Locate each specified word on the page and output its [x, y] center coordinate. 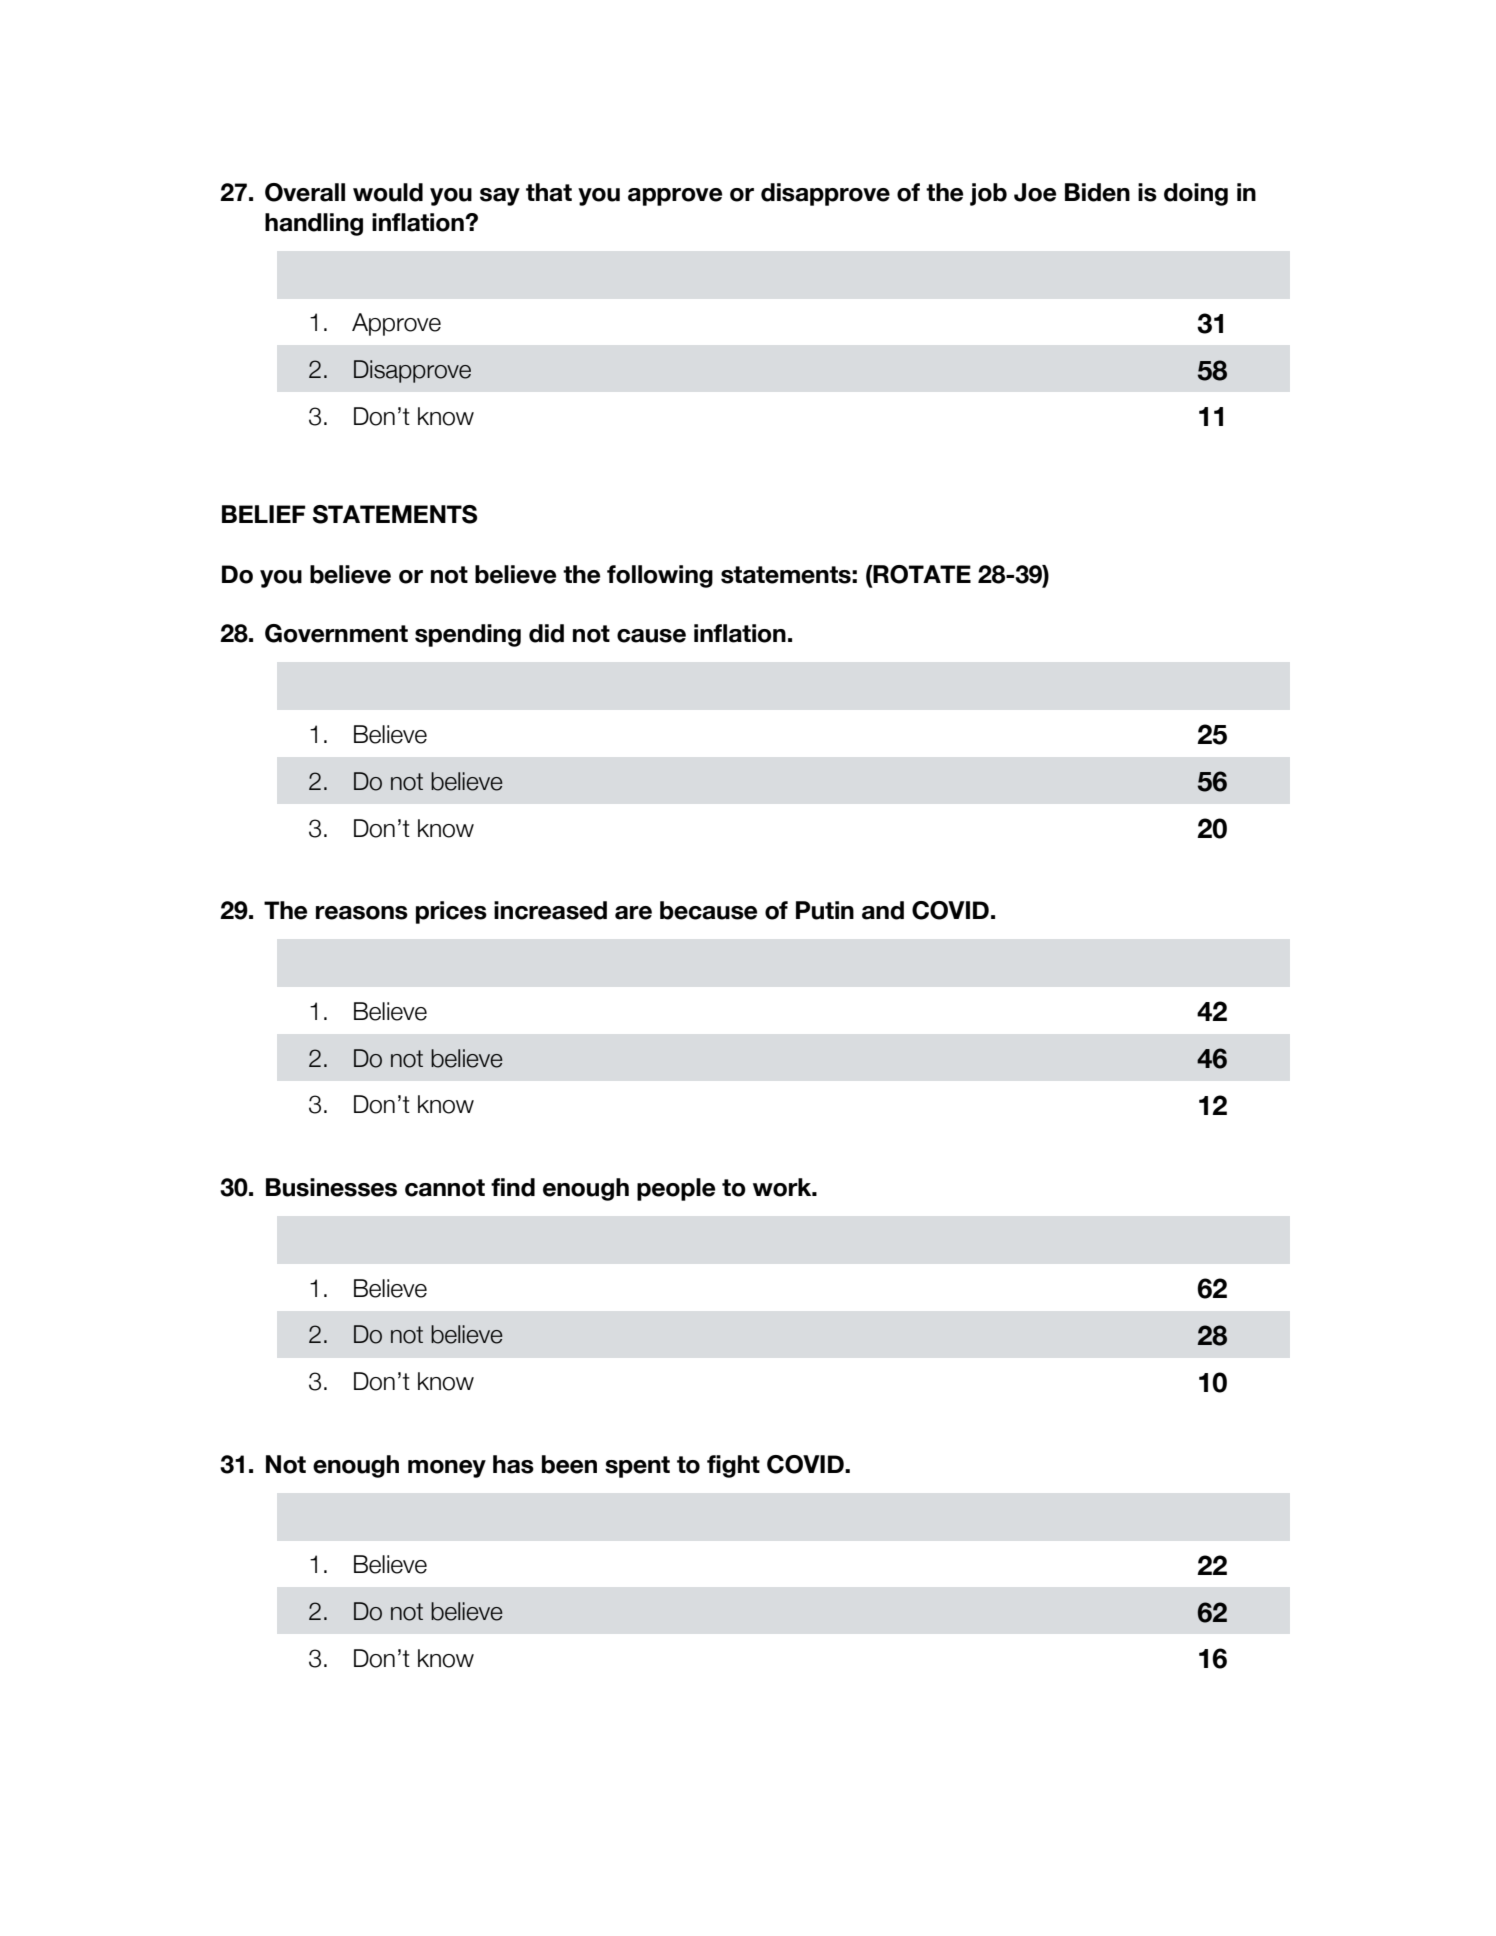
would [388, 192]
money [447, 1469]
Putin [825, 910]
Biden [1097, 192]
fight [733, 1466]
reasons [362, 913]
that [549, 192]
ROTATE [921, 574]
